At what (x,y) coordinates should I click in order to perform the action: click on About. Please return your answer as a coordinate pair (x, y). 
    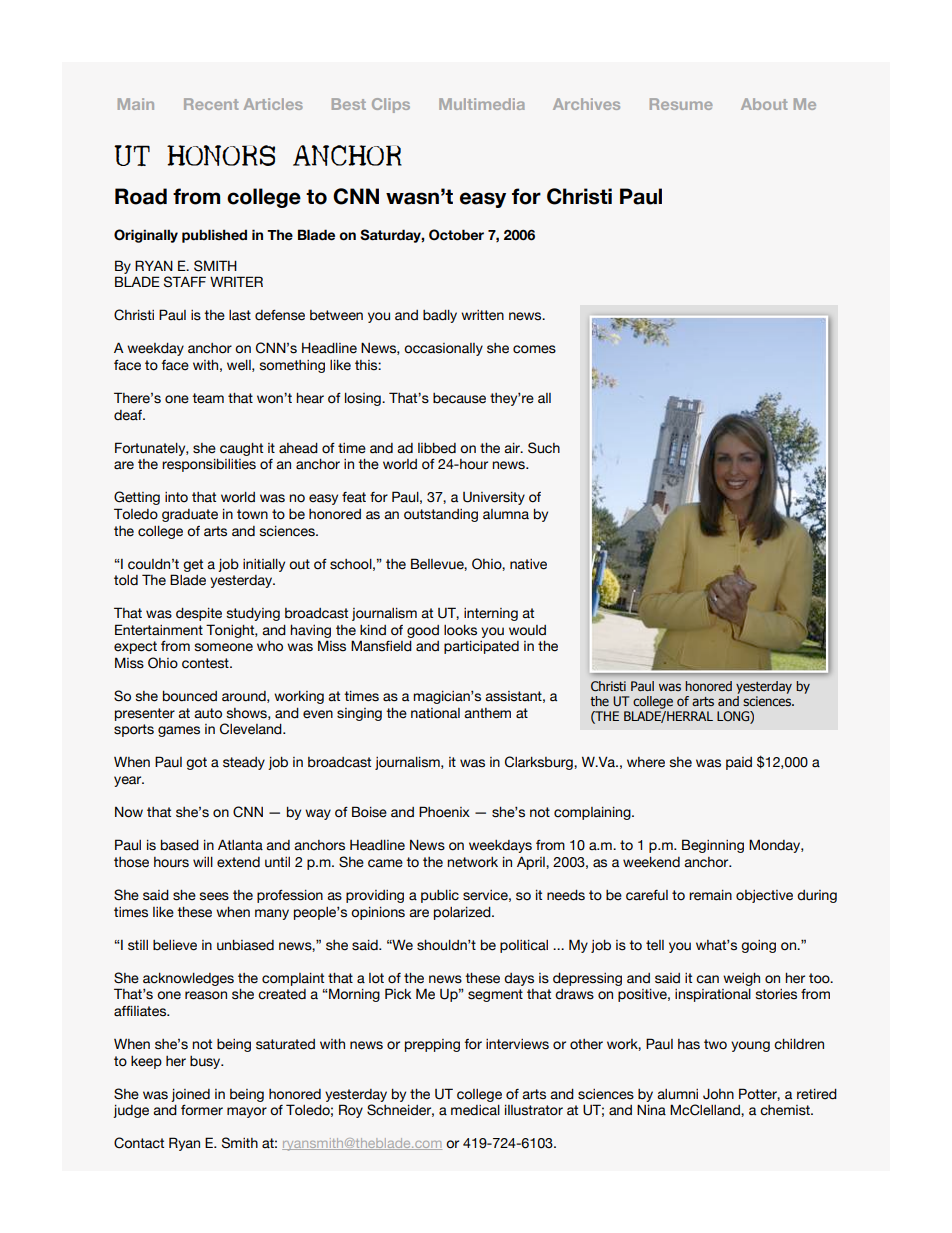
    Looking at the image, I should click on (764, 104).
